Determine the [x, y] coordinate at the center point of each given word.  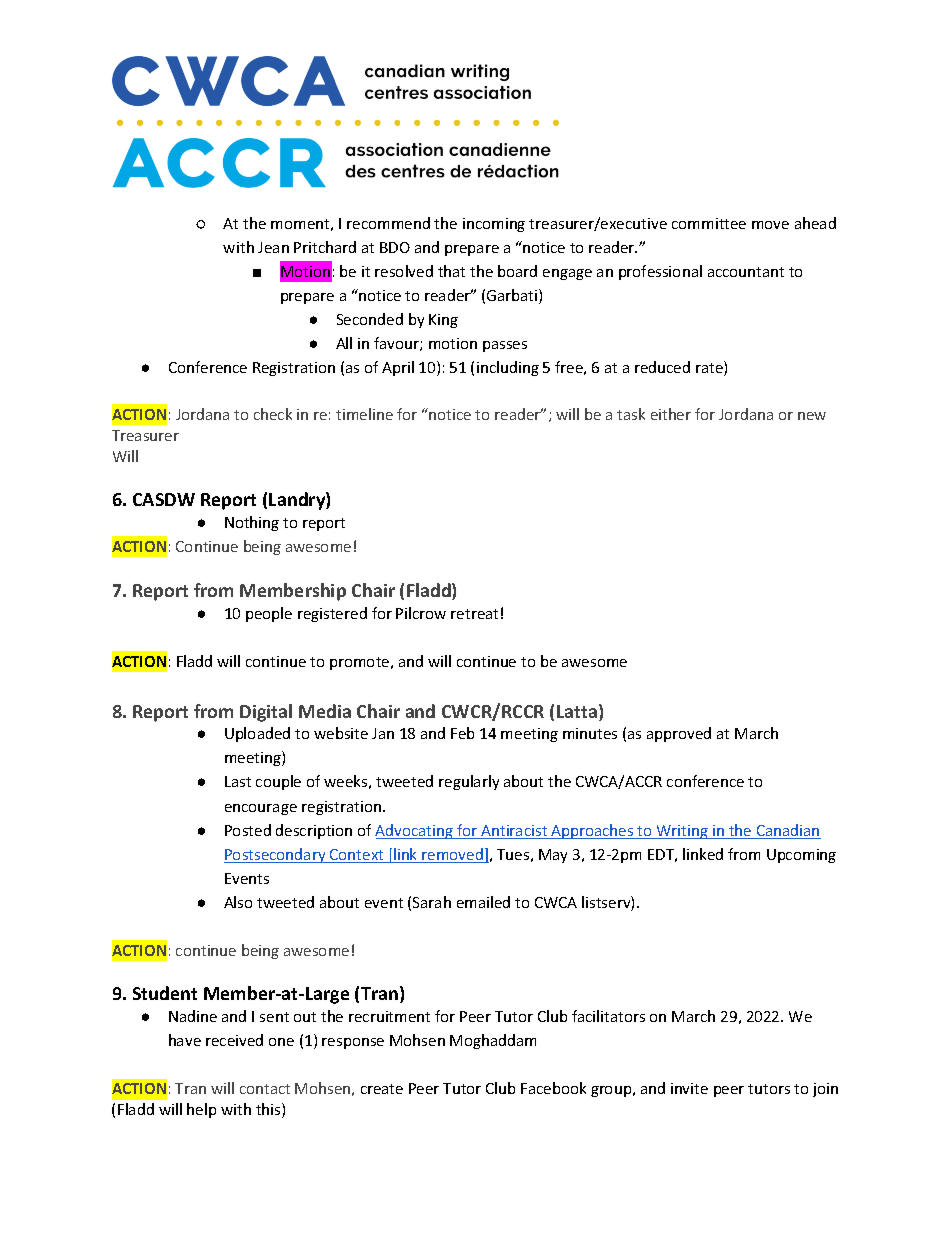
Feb [462, 733]
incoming [494, 225]
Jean [273, 247]
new [812, 416]
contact [265, 1089]
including [508, 368]
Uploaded [257, 734]
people [269, 614]
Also [238, 902]
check [273, 414]
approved [679, 734]
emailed [483, 902]
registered [332, 614]
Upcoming [801, 856]
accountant [746, 272]
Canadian [787, 831]
